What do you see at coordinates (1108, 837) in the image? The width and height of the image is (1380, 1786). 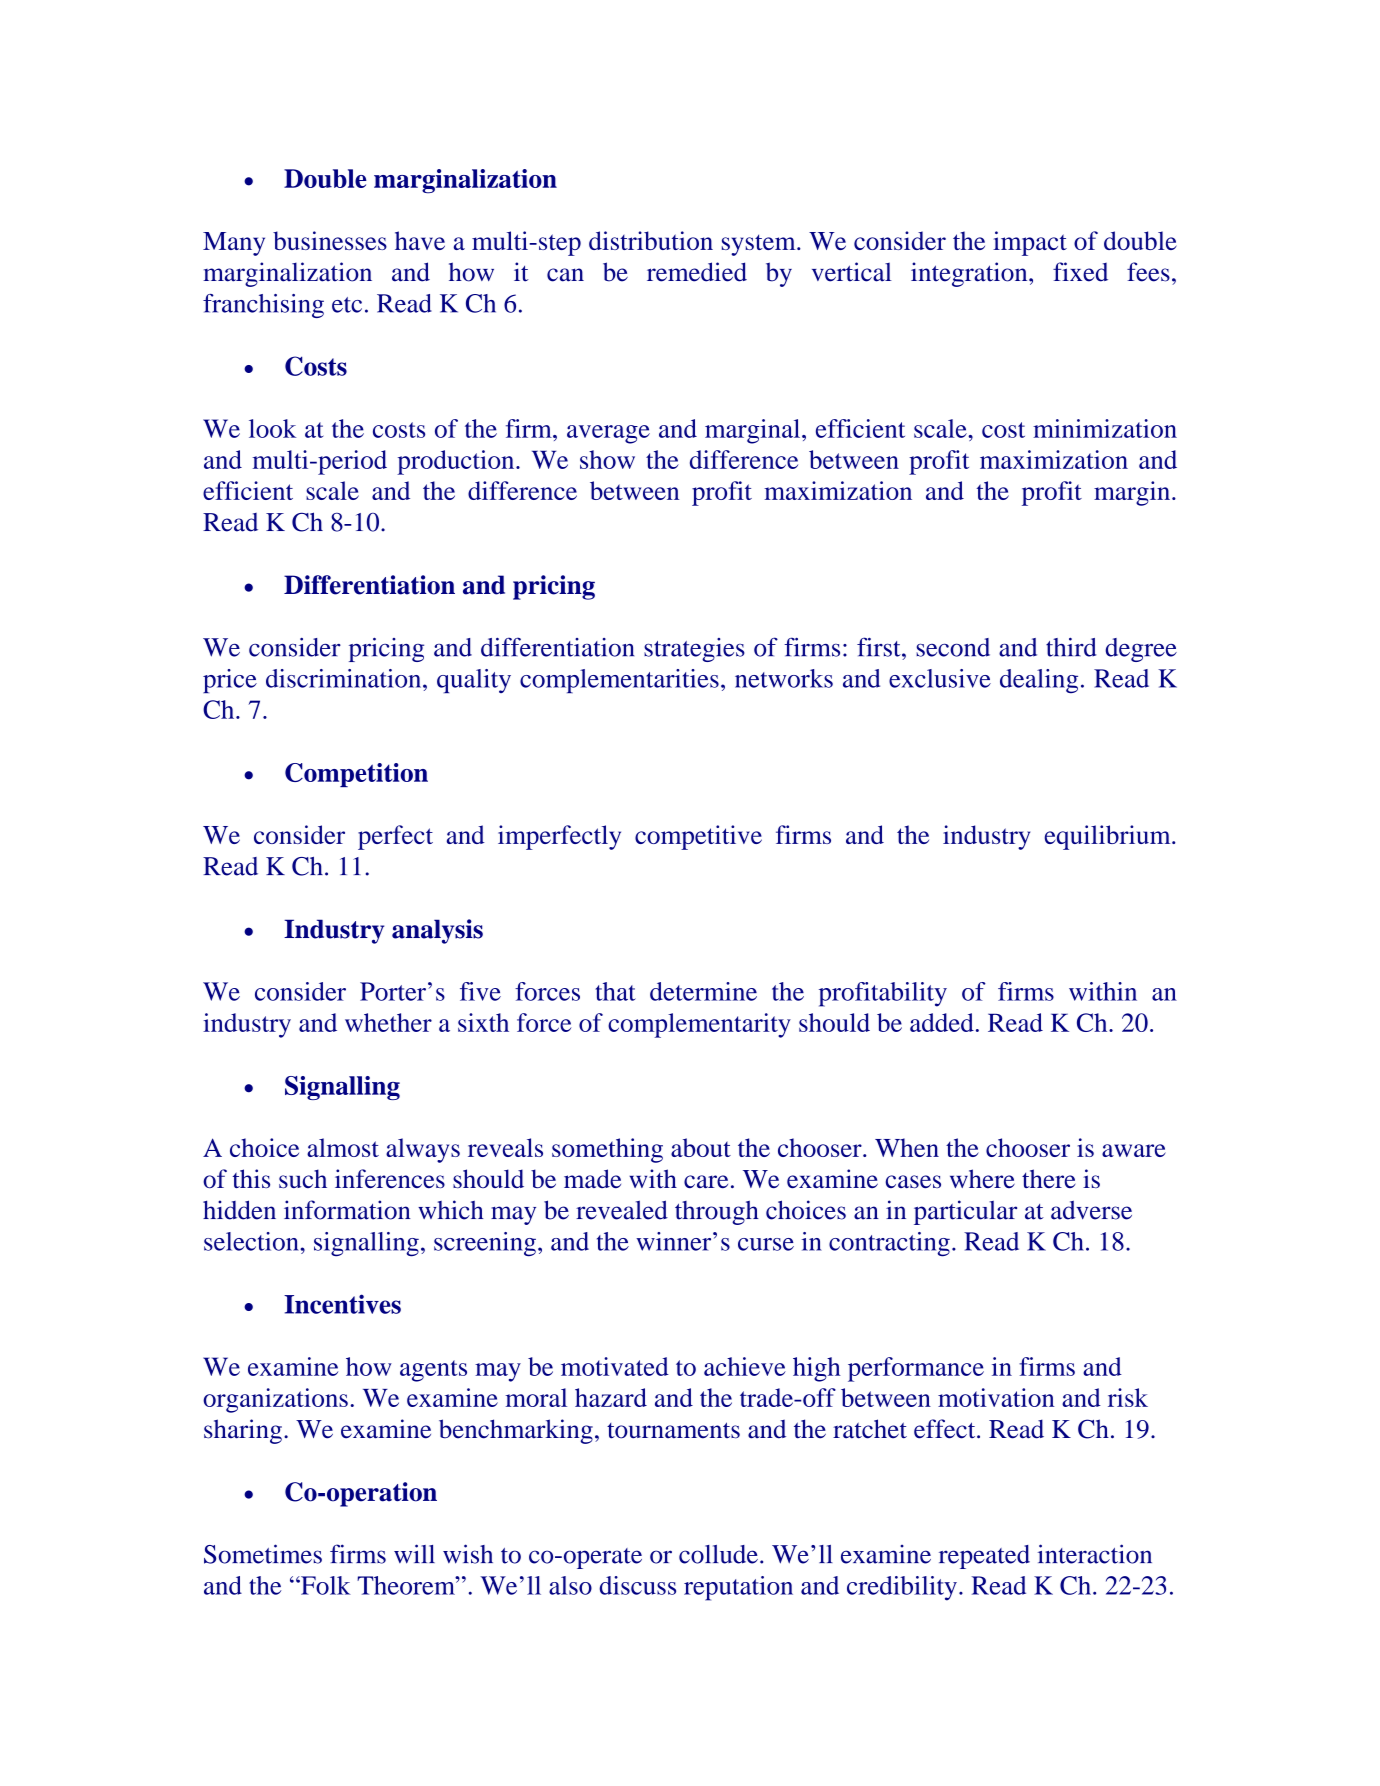 I see `equilibrium` at bounding box center [1108, 837].
